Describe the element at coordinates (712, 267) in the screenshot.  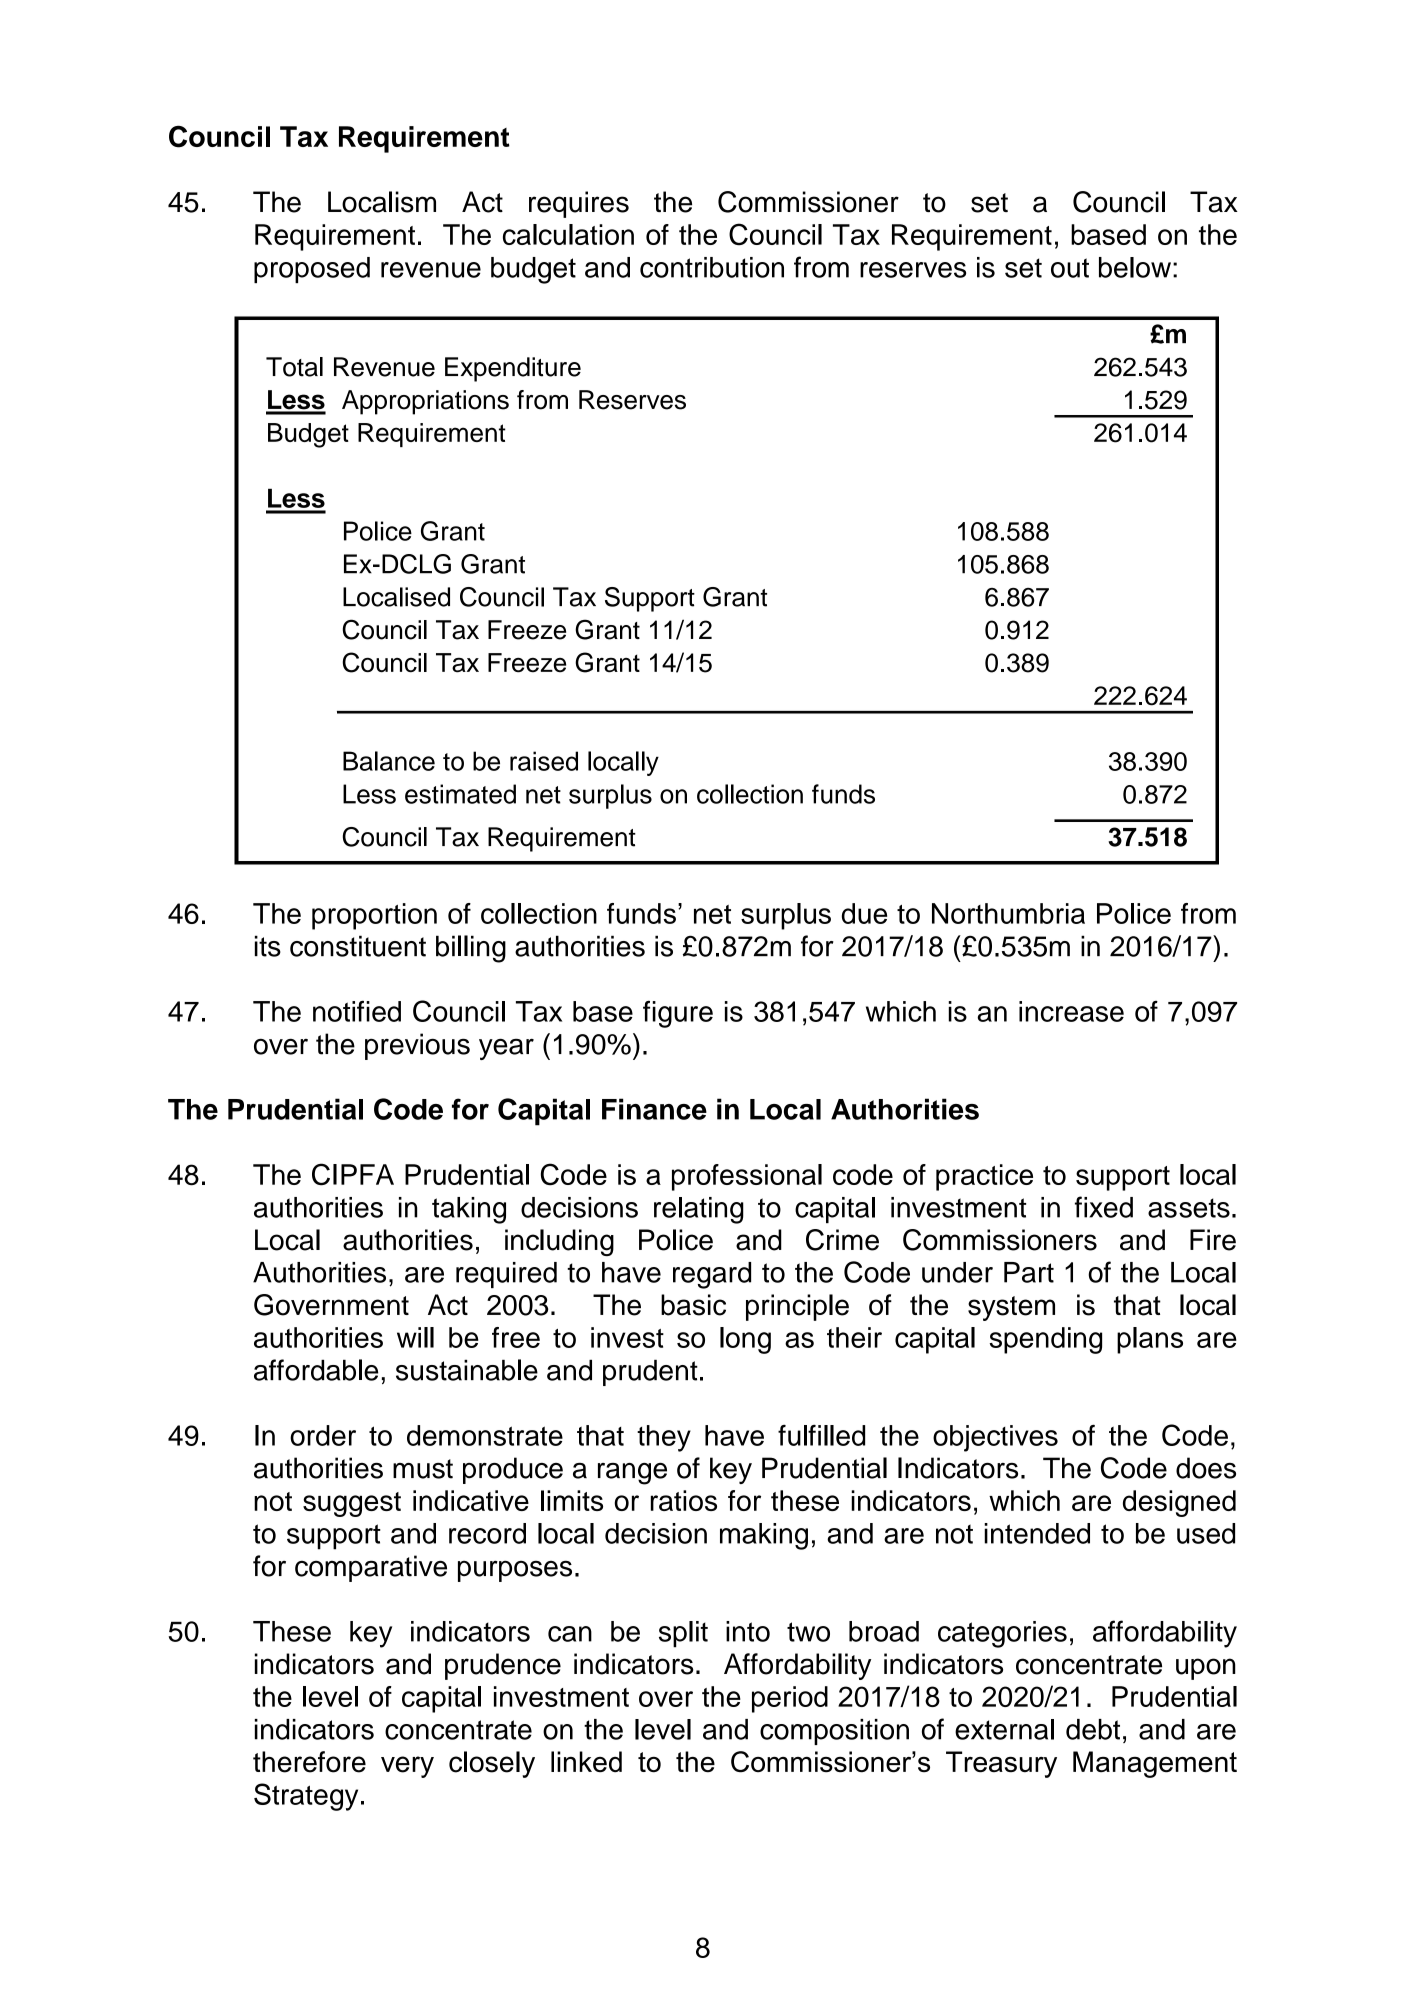
I see `contribution` at that location.
